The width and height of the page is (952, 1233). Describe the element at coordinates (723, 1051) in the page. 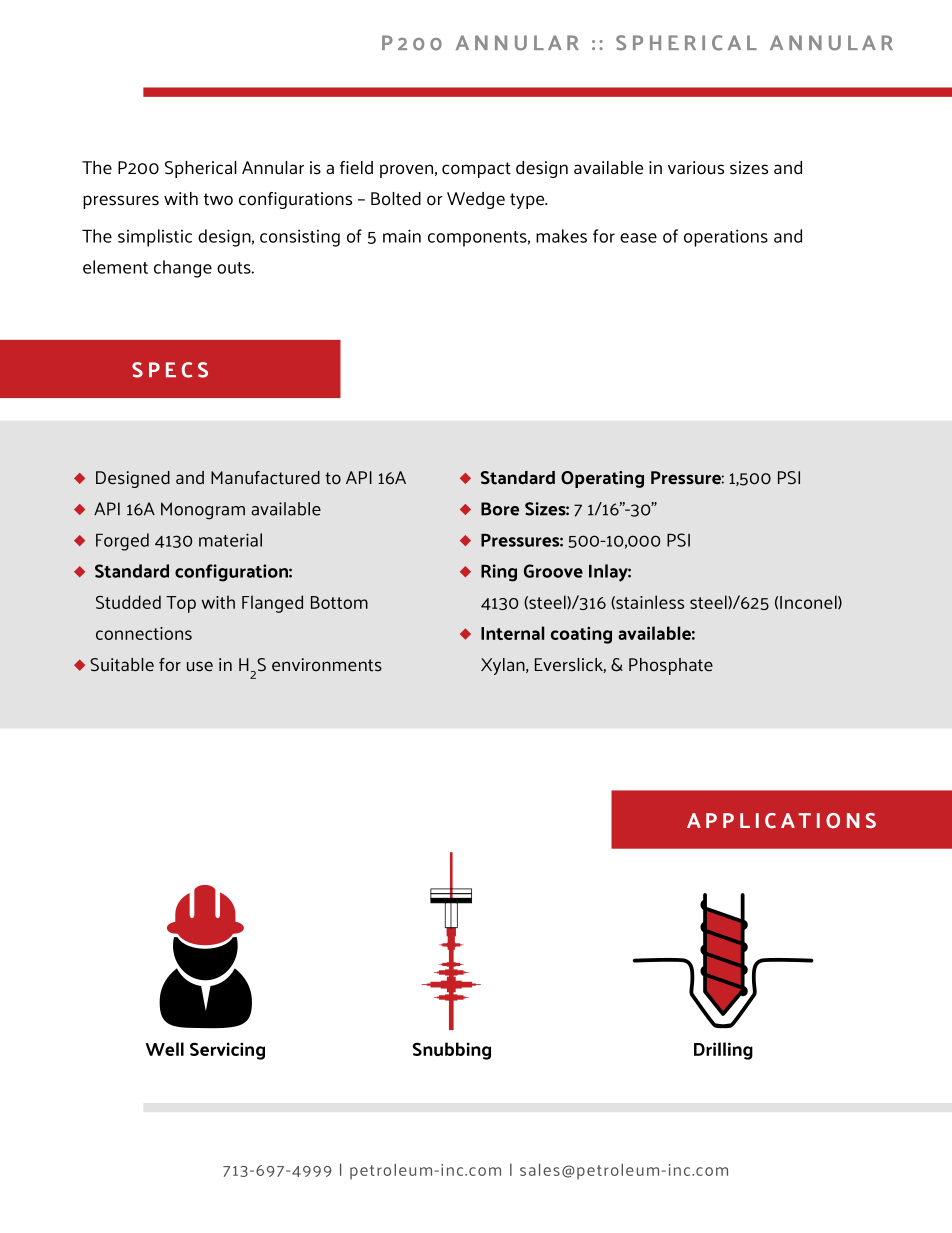

I see `Drilling` at that location.
